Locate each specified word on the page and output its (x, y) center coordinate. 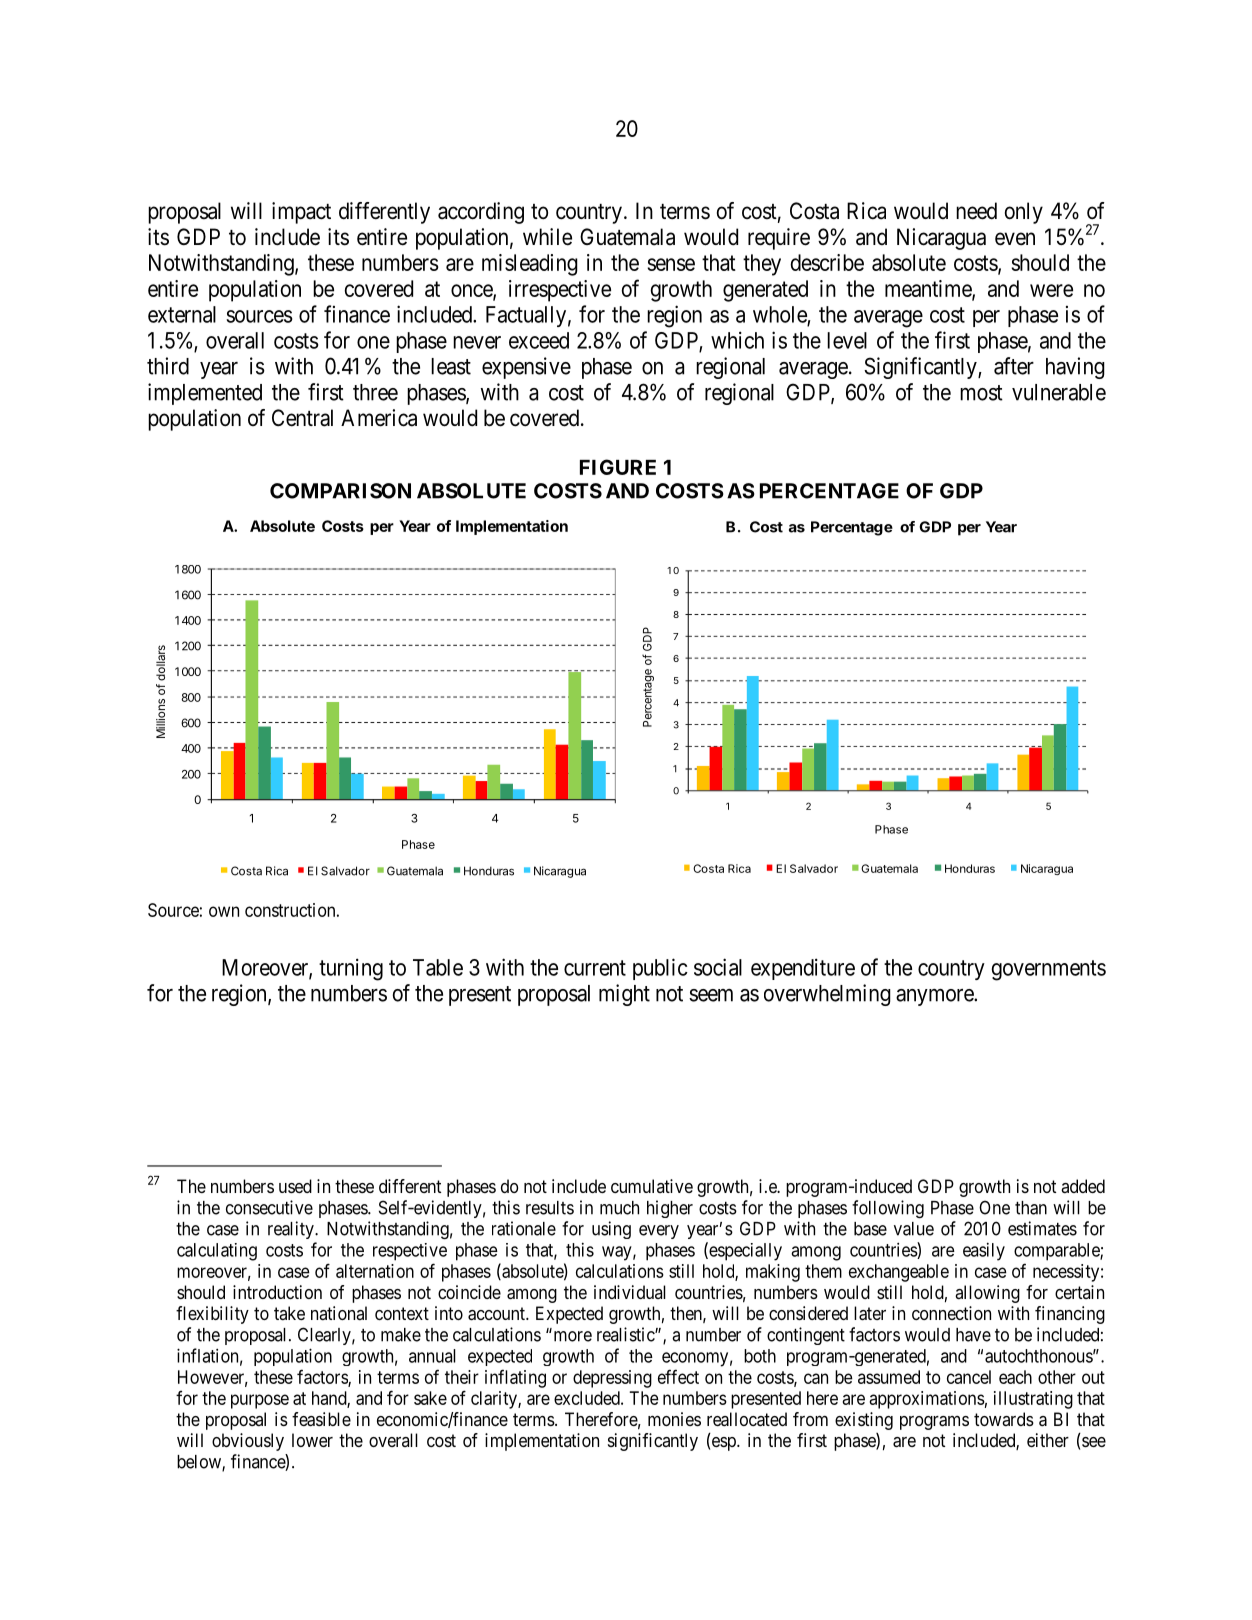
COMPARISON (340, 491)
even (1015, 239)
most (981, 393)
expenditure (803, 969)
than (1031, 1208)
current (595, 968)
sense (671, 264)
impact (301, 213)
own (224, 911)
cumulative (652, 1186)
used (295, 1186)
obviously (248, 1442)
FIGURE (618, 467)
